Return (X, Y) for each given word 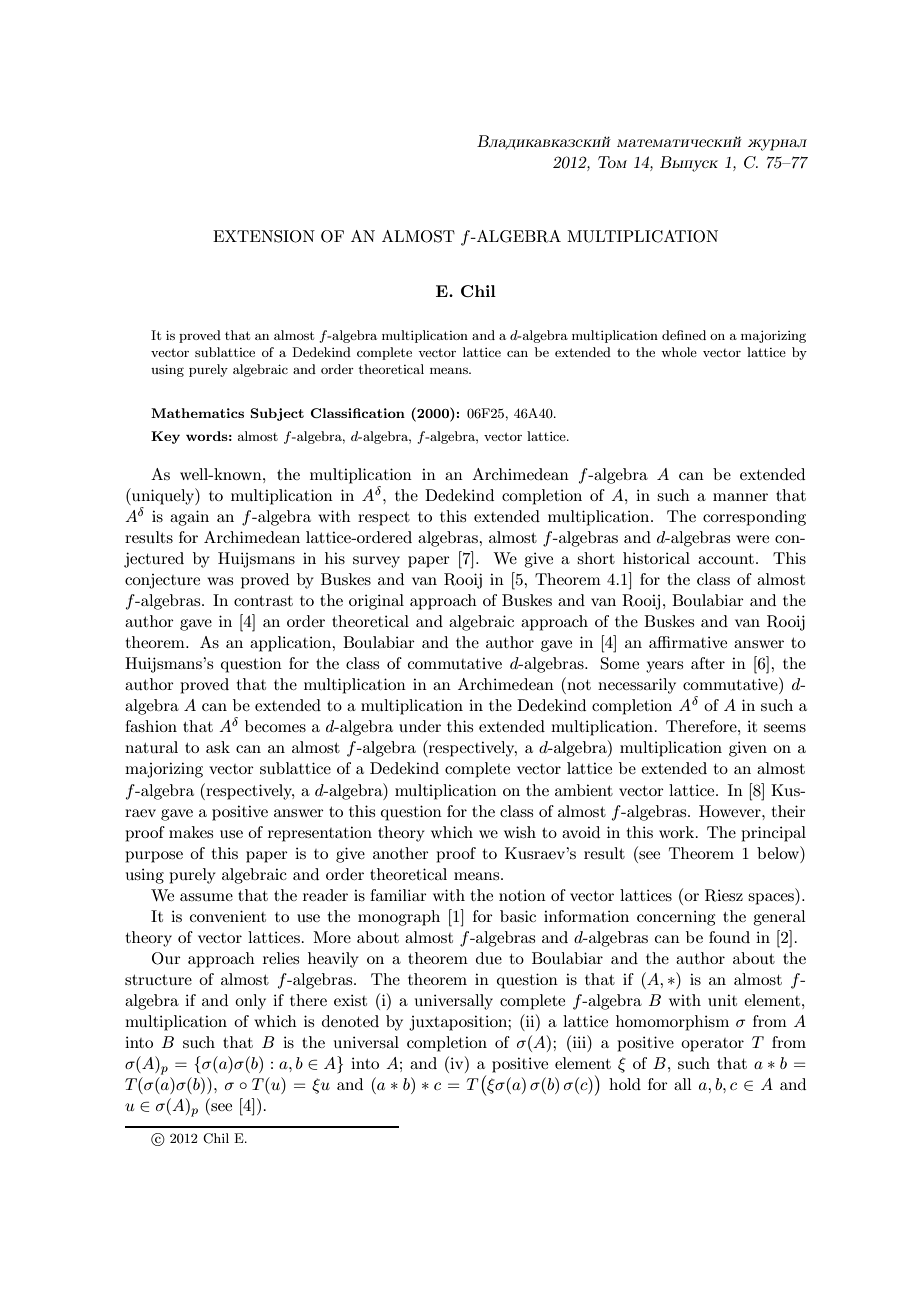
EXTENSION (264, 236)
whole (679, 352)
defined (684, 335)
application (292, 644)
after (708, 663)
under (420, 726)
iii (580, 1041)
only (250, 1002)
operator (712, 1045)
